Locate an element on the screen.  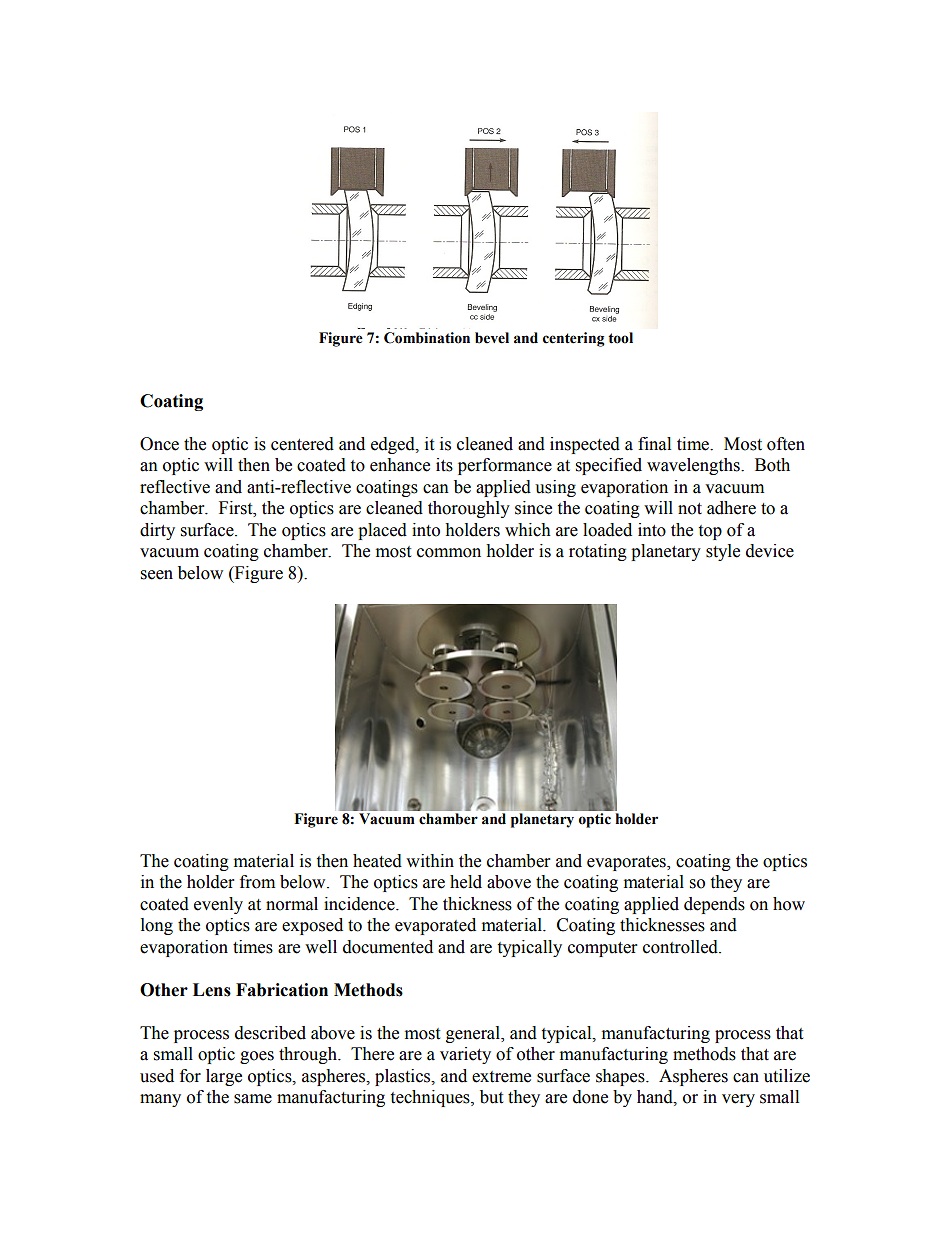
evaporates is located at coordinates (627, 863).
